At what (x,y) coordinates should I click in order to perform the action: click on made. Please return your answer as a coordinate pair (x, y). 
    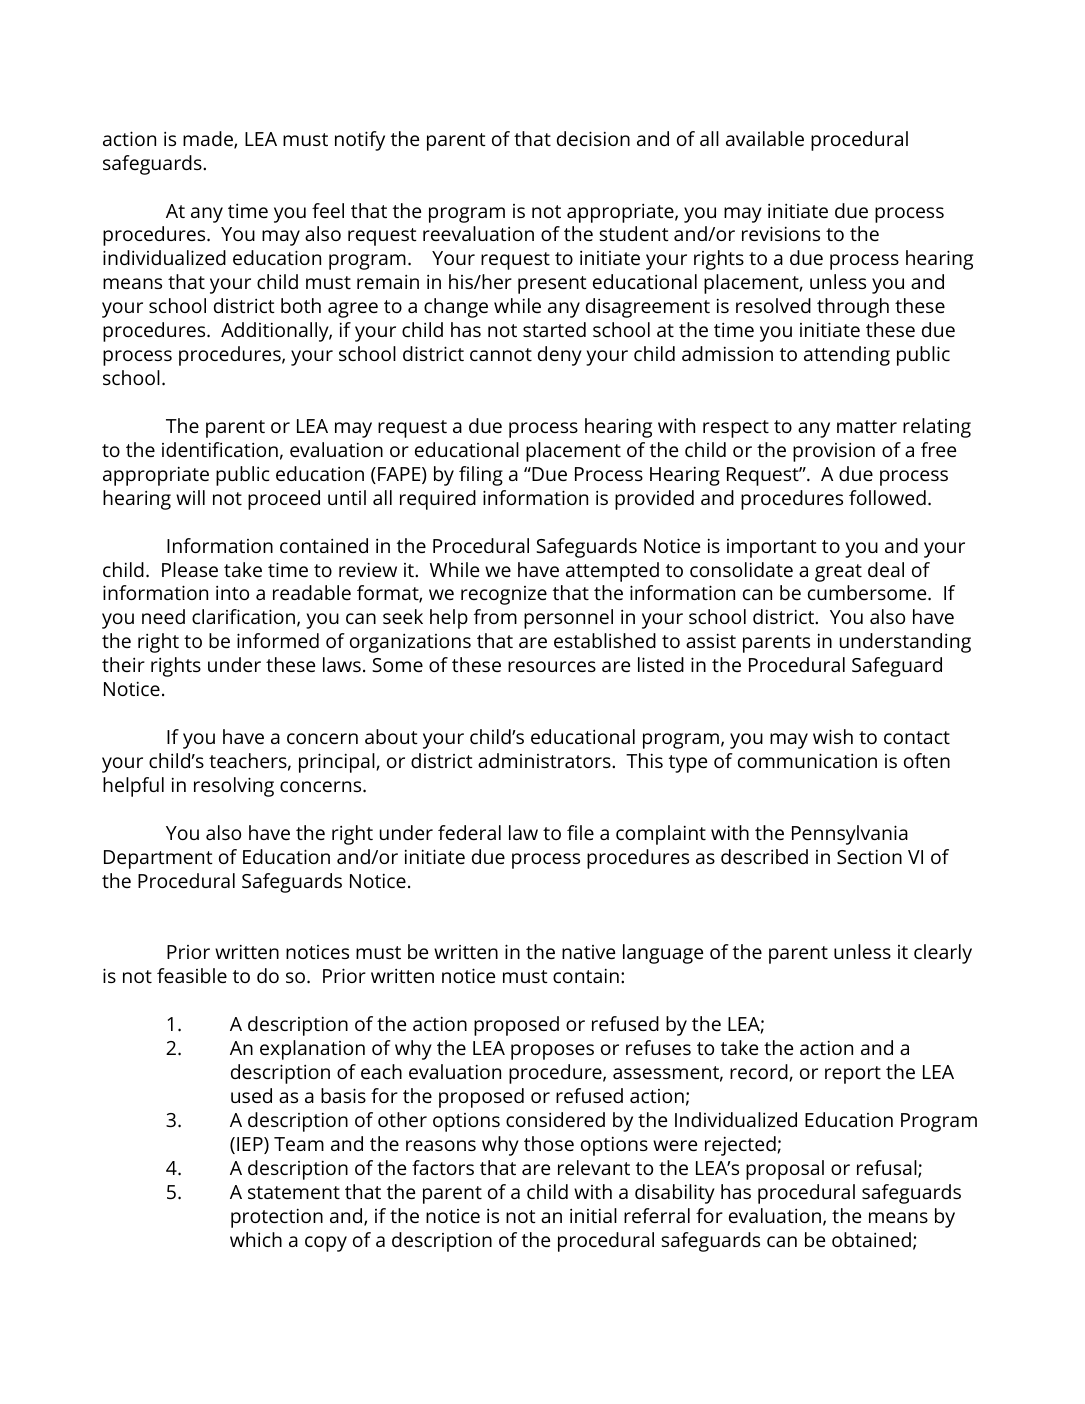
    Looking at the image, I should click on (209, 140).
